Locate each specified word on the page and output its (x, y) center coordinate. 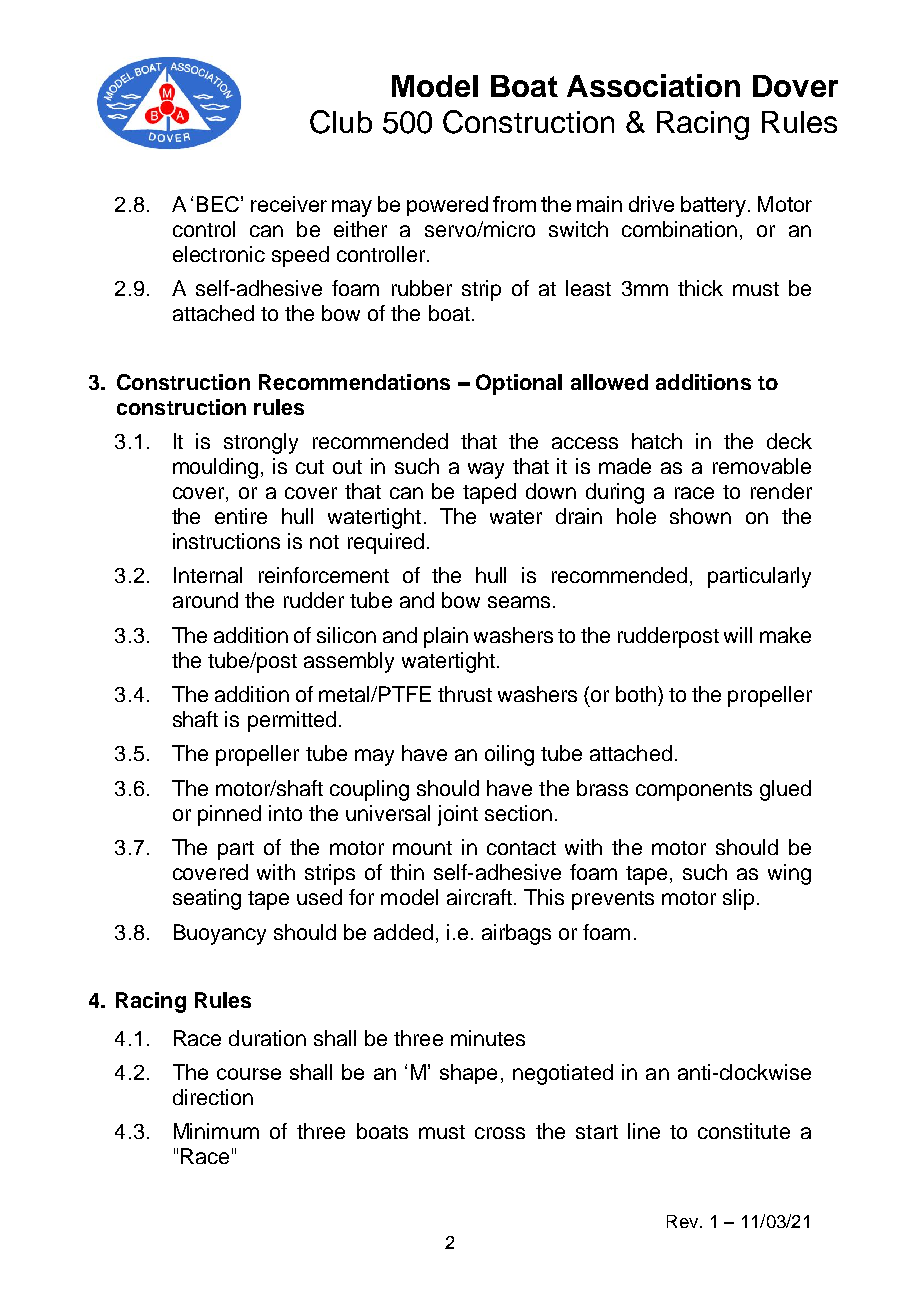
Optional (519, 384)
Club (341, 122)
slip (738, 899)
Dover (795, 86)
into (285, 813)
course (249, 1074)
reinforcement (324, 575)
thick (700, 288)
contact (521, 848)
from (514, 204)
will (738, 635)
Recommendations (354, 382)
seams (519, 602)
